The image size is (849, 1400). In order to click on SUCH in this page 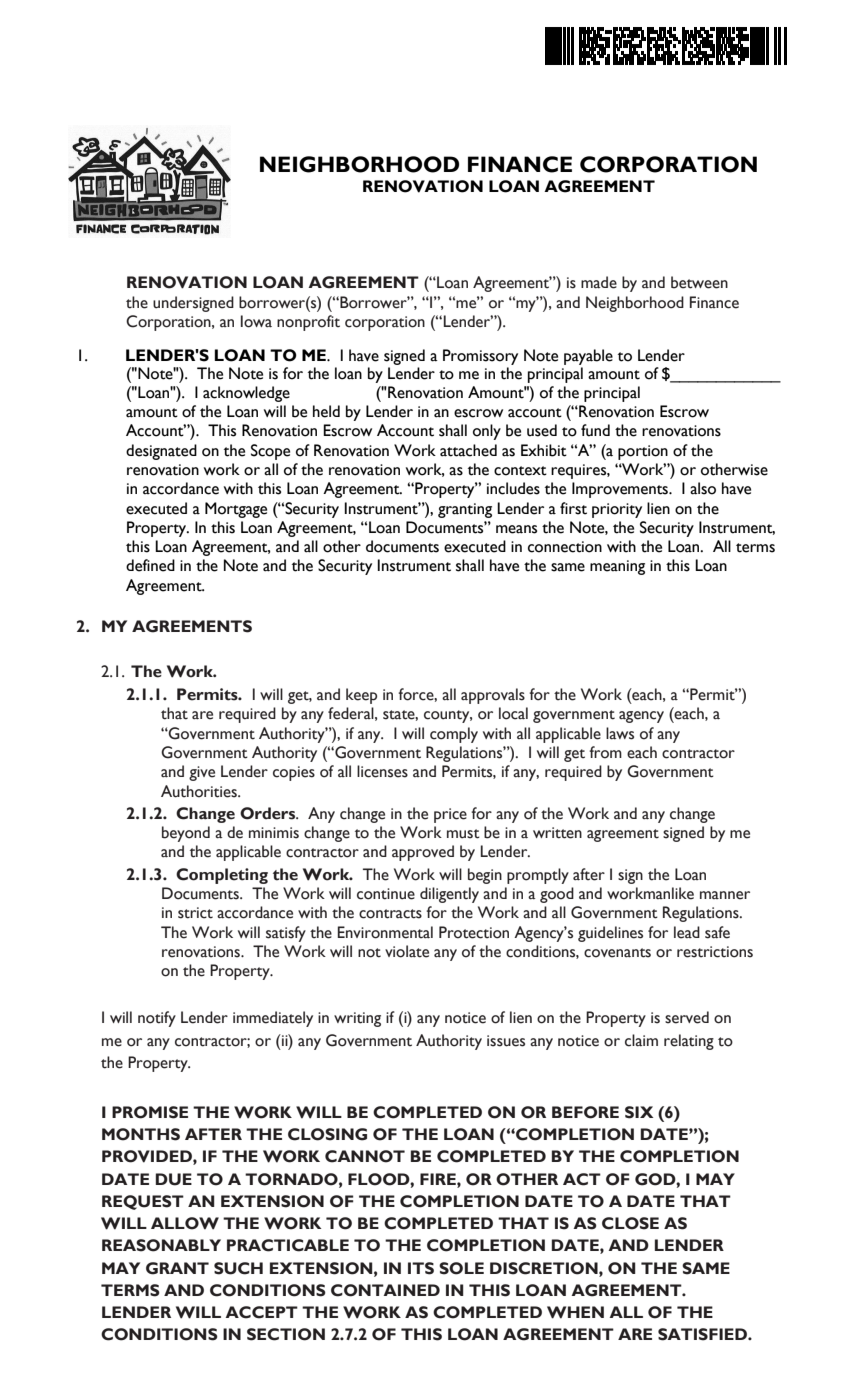, I will do `click(238, 1268)`.
